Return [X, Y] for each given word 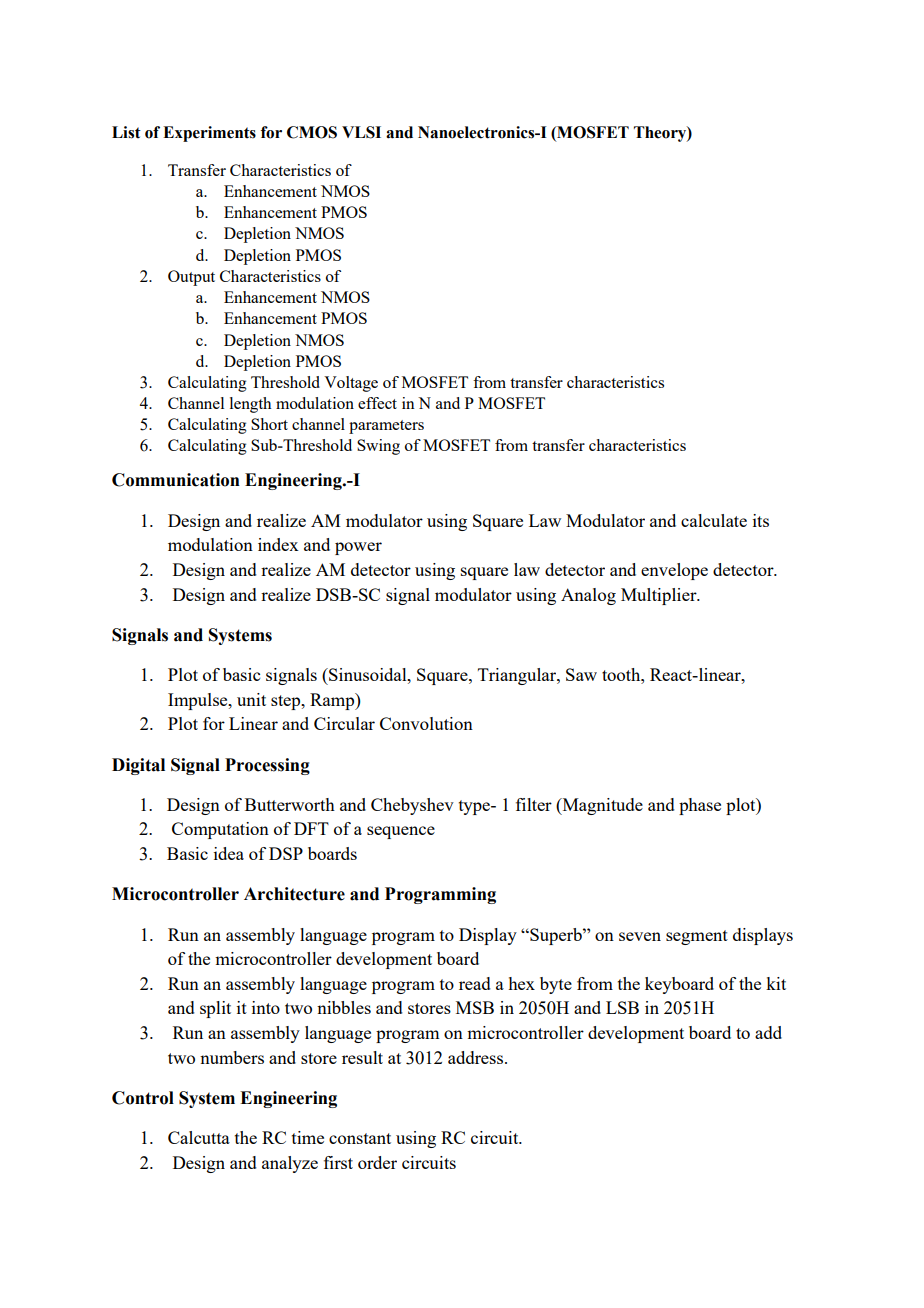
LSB [622, 1007]
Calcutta [199, 1137]
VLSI [361, 132]
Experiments [209, 134]
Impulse [199, 701]
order [377, 1162]
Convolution [426, 723]
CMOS [312, 132]
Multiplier [660, 596]
